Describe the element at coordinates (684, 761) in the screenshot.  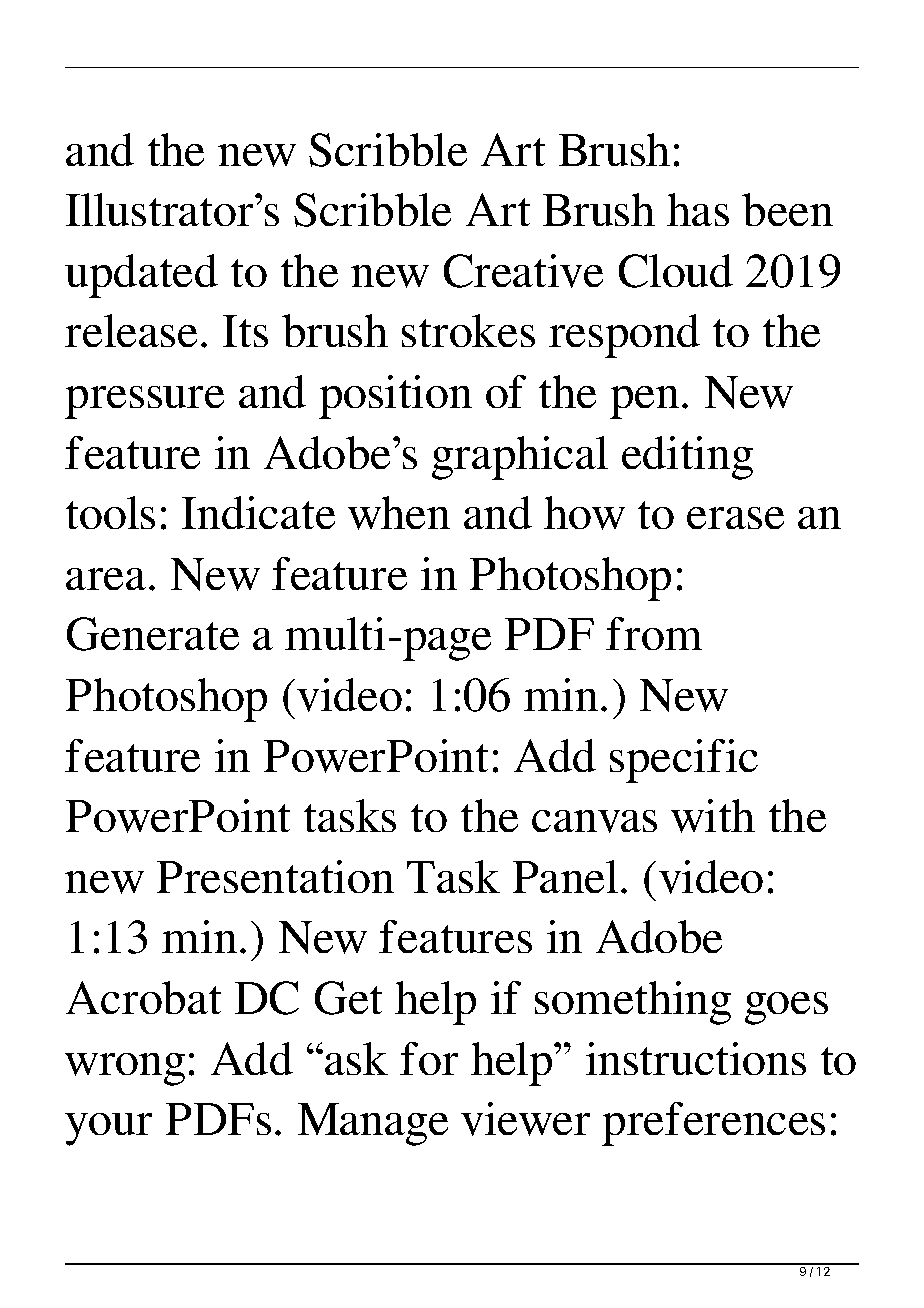
I see `specific` at that location.
